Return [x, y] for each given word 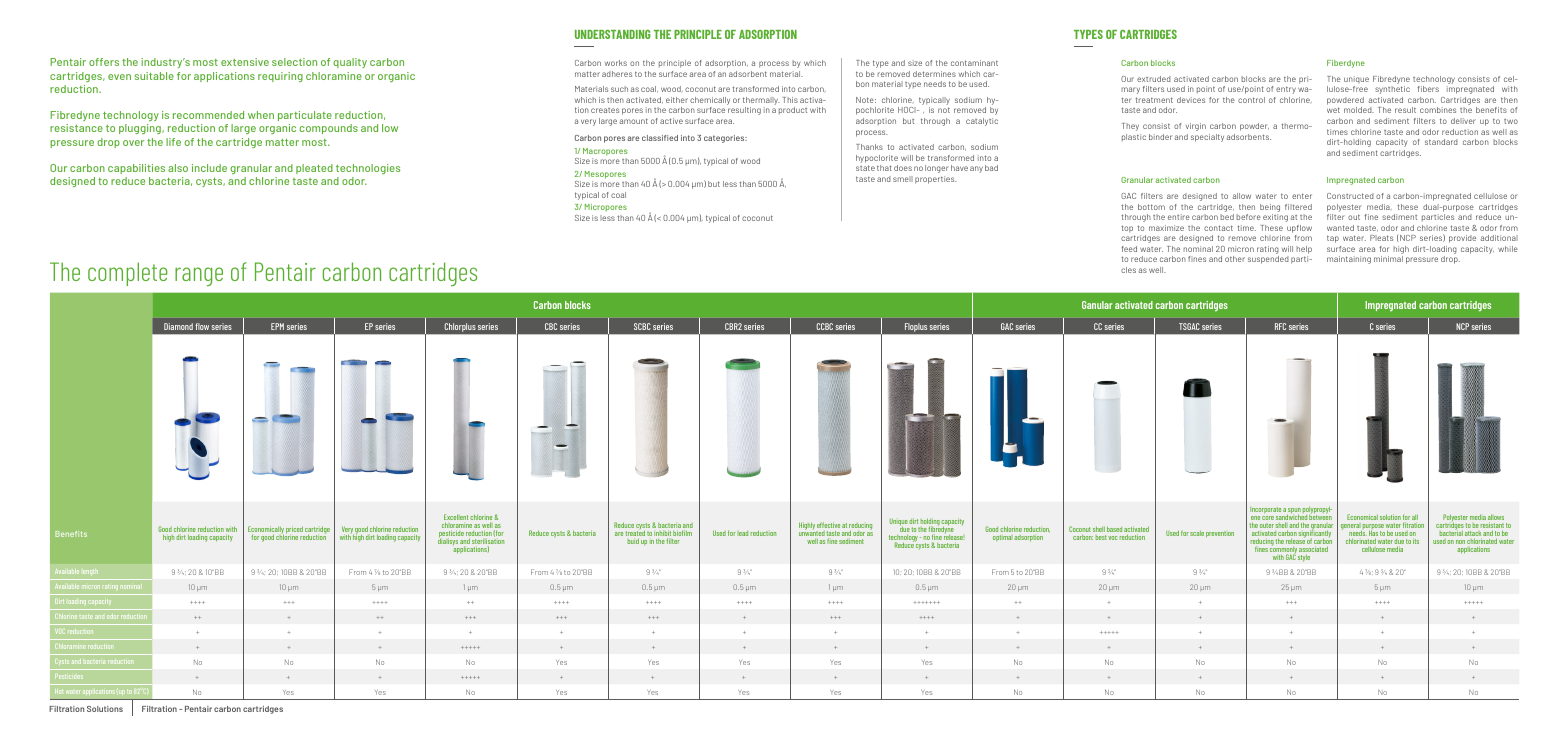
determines [934, 74]
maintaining [1349, 260]
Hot [59, 691]
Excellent [456, 518]
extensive [245, 62]
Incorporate [1266, 512]
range [199, 276]
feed [1129, 249]
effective [828, 525]
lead [742, 533]
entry [1287, 90]
